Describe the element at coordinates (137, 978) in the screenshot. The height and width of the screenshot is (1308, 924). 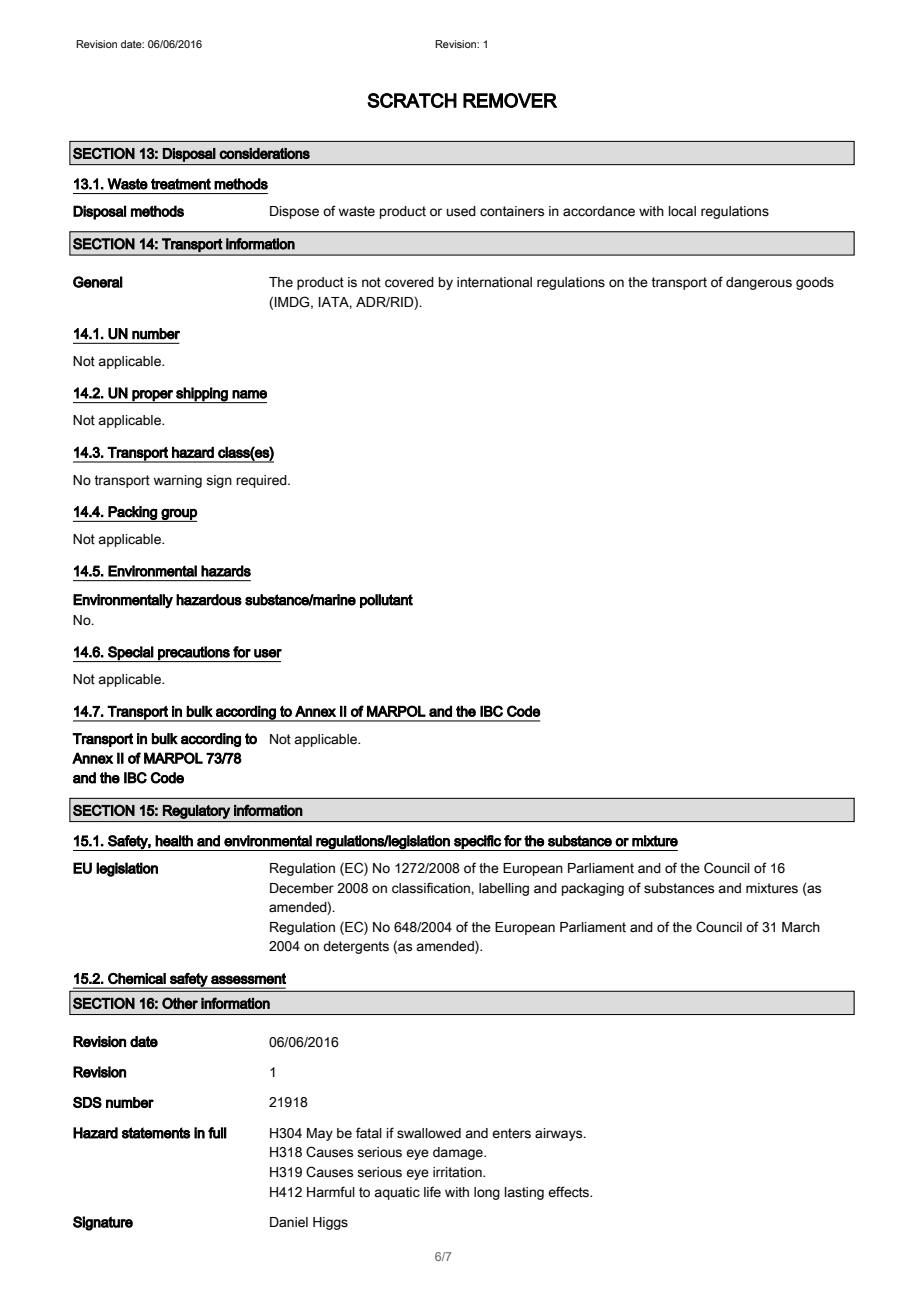
I see `Chemical` at that location.
